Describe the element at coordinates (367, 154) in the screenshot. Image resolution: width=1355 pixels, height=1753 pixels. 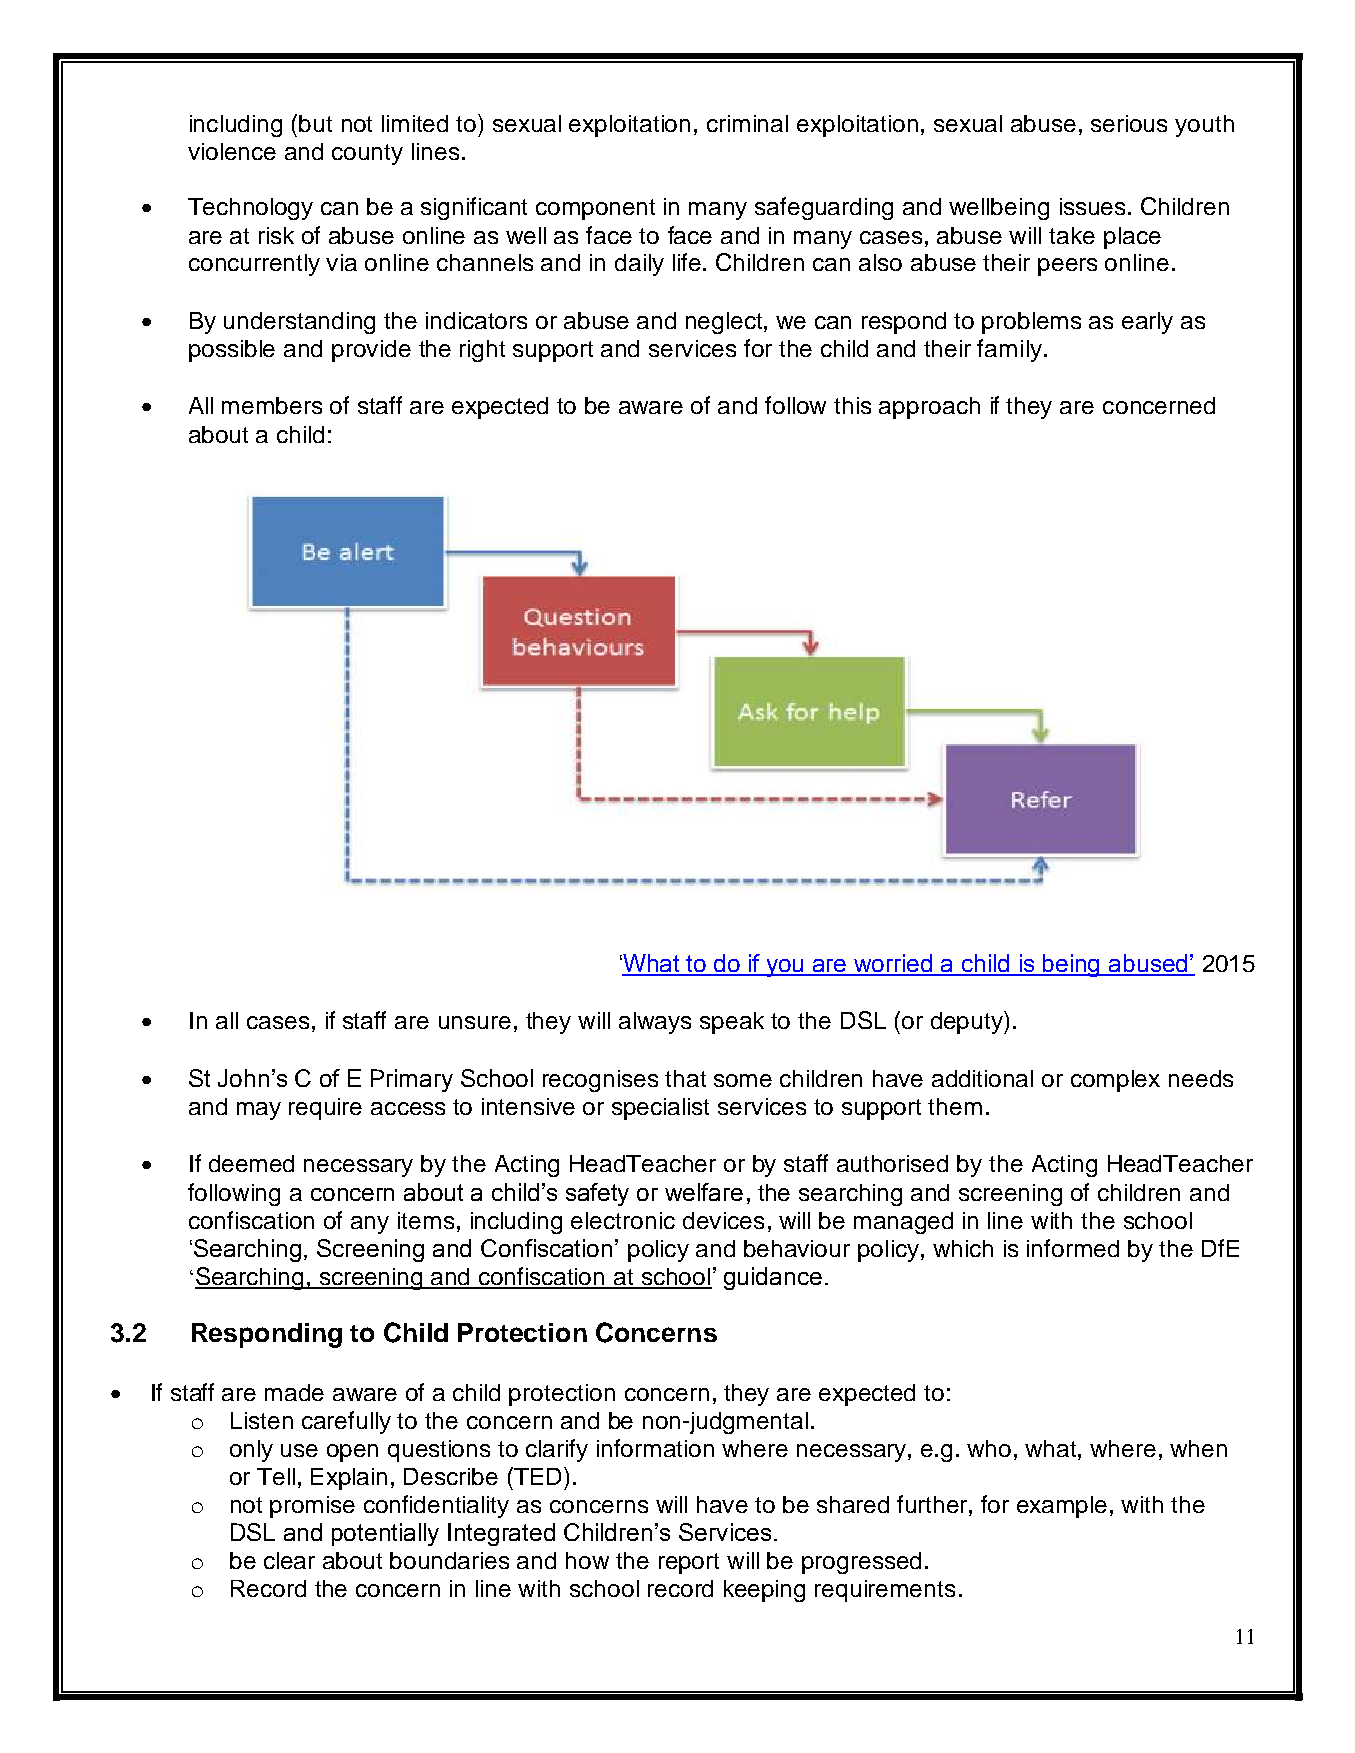
I see `county` at that location.
